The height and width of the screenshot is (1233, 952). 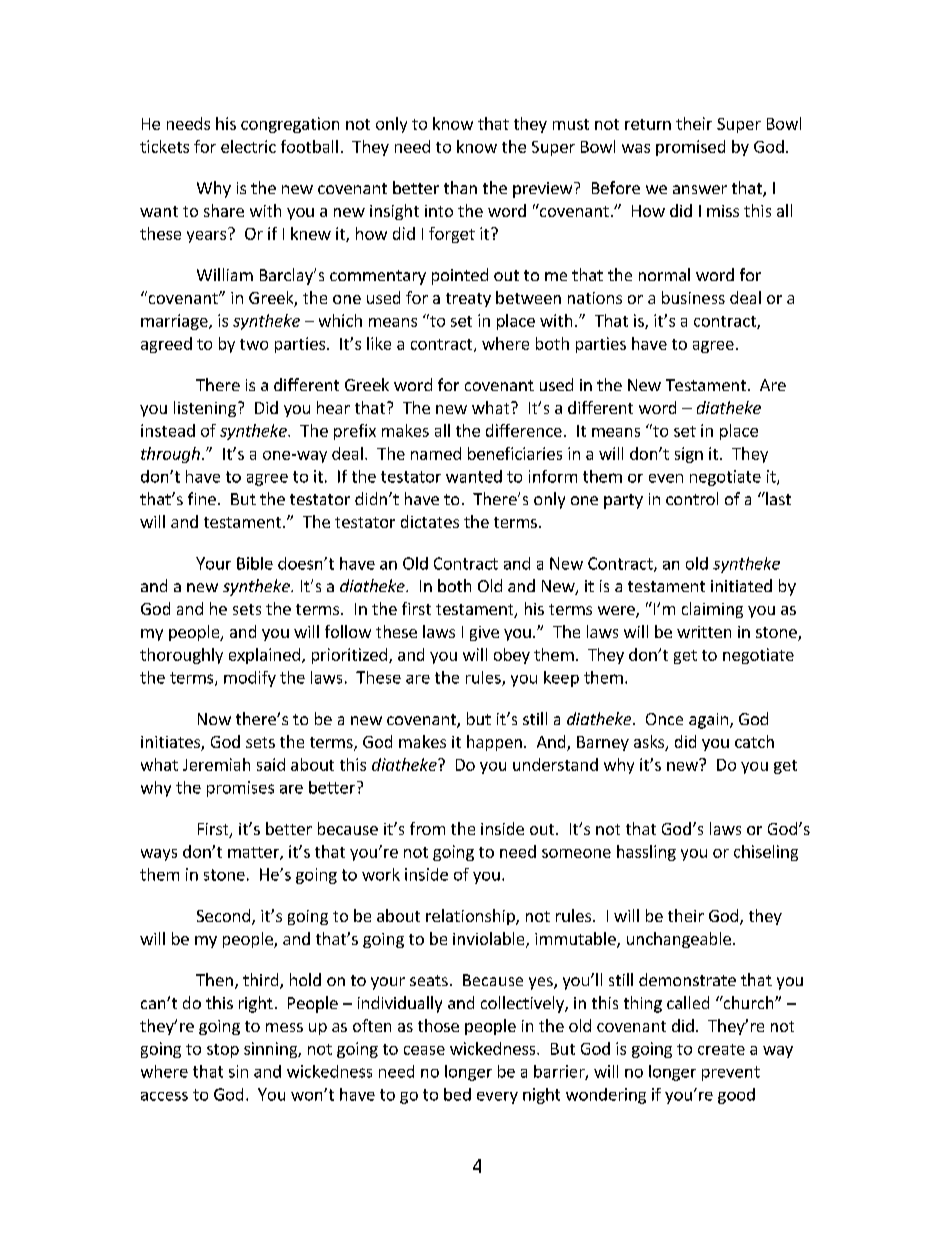 I want to click on claiming, so click(x=712, y=610).
